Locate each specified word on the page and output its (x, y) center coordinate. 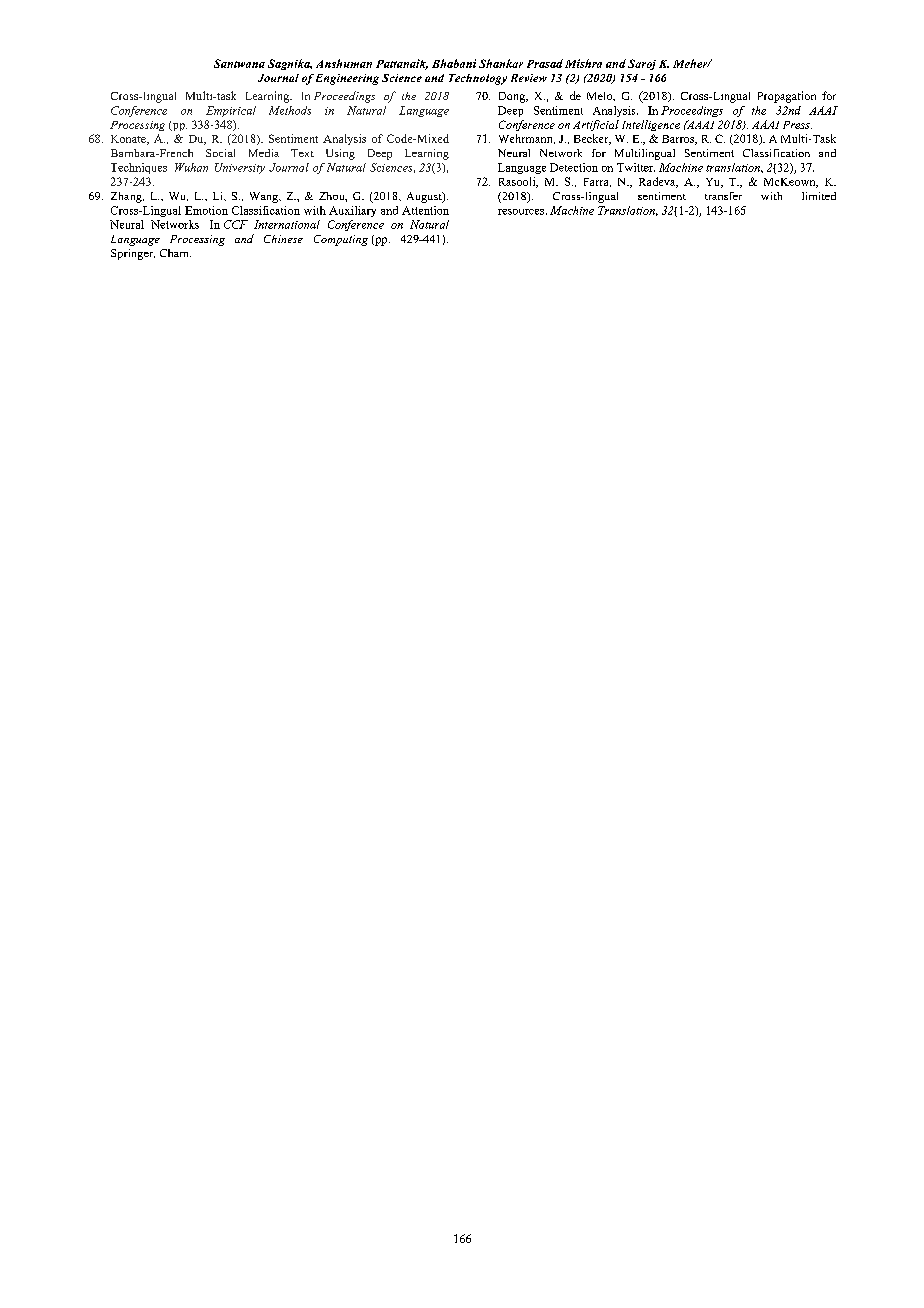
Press (797, 125)
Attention (425, 210)
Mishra (583, 63)
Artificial (596, 125)
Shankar (501, 63)
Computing (341, 240)
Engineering (347, 79)
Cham (175, 253)
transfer (723, 196)
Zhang (127, 197)
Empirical (231, 111)
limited (819, 196)
